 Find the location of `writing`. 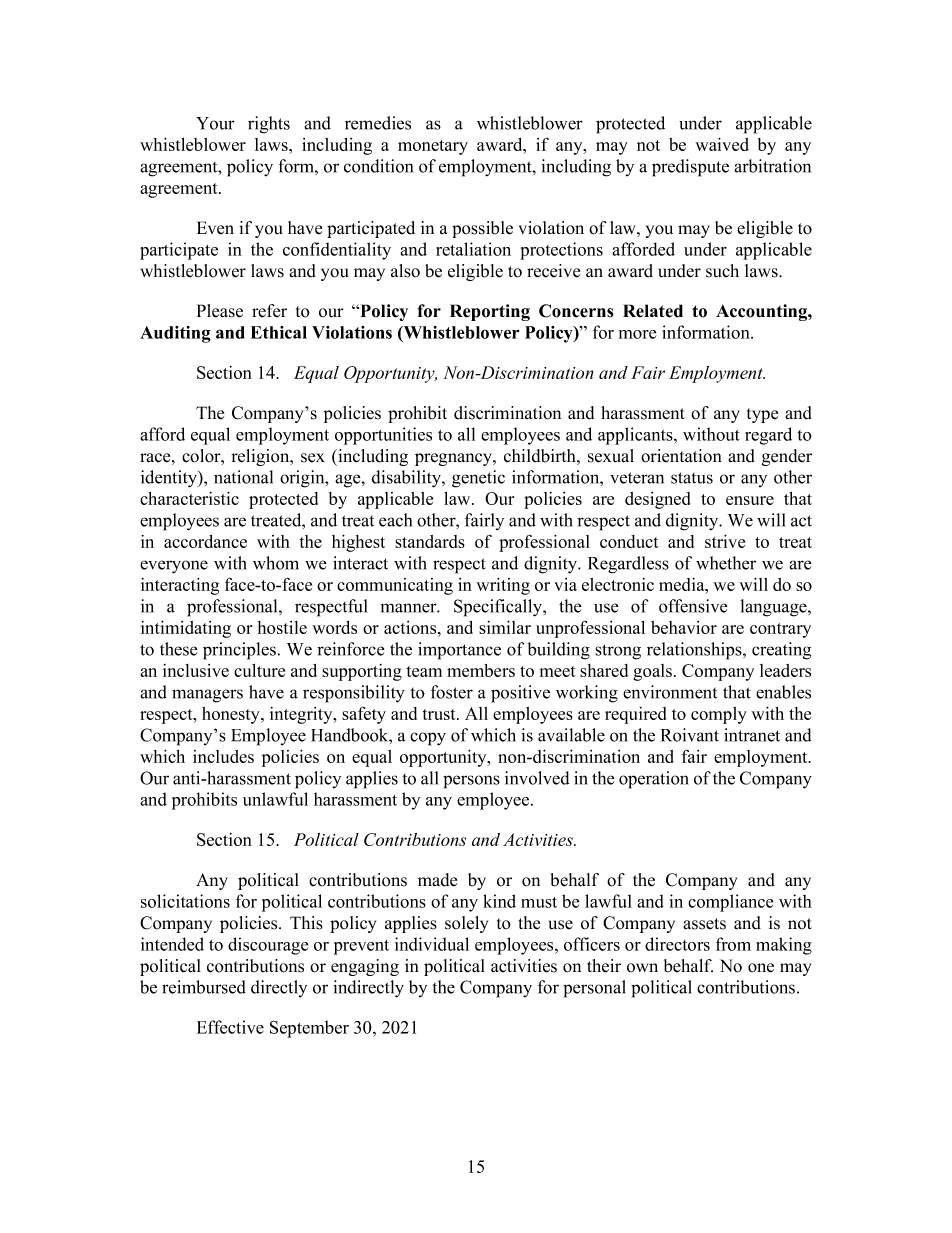

writing is located at coordinates (503, 586).
